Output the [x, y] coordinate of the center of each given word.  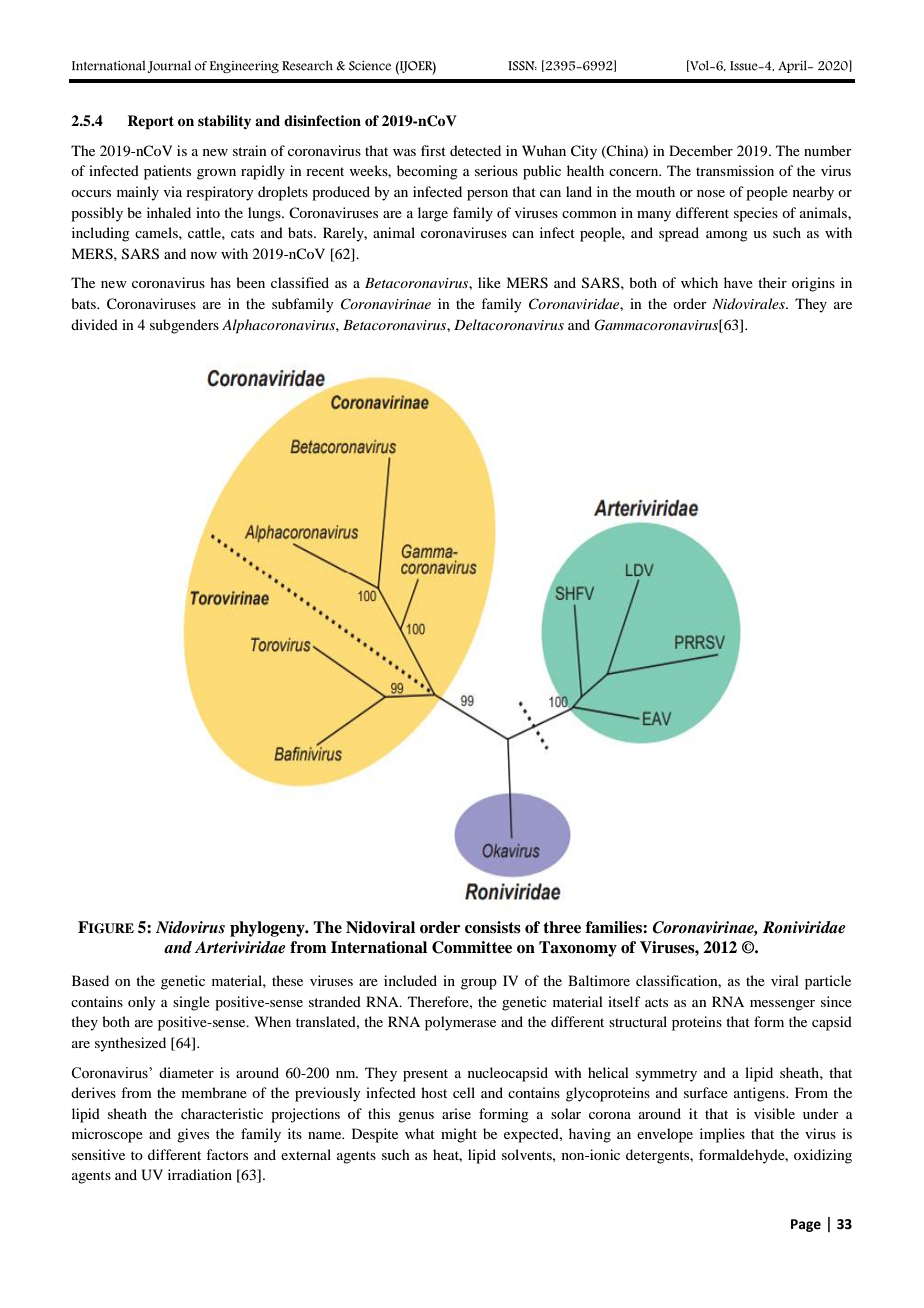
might [459, 1135]
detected [475, 150]
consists [493, 927]
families [615, 927]
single [191, 1003]
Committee [472, 947]
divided [94, 324]
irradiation [200, 1174]
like [489, 282]
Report [150, 122]
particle [828, 982]
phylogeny [268, 929]
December [701, 150]
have [738, 282]
